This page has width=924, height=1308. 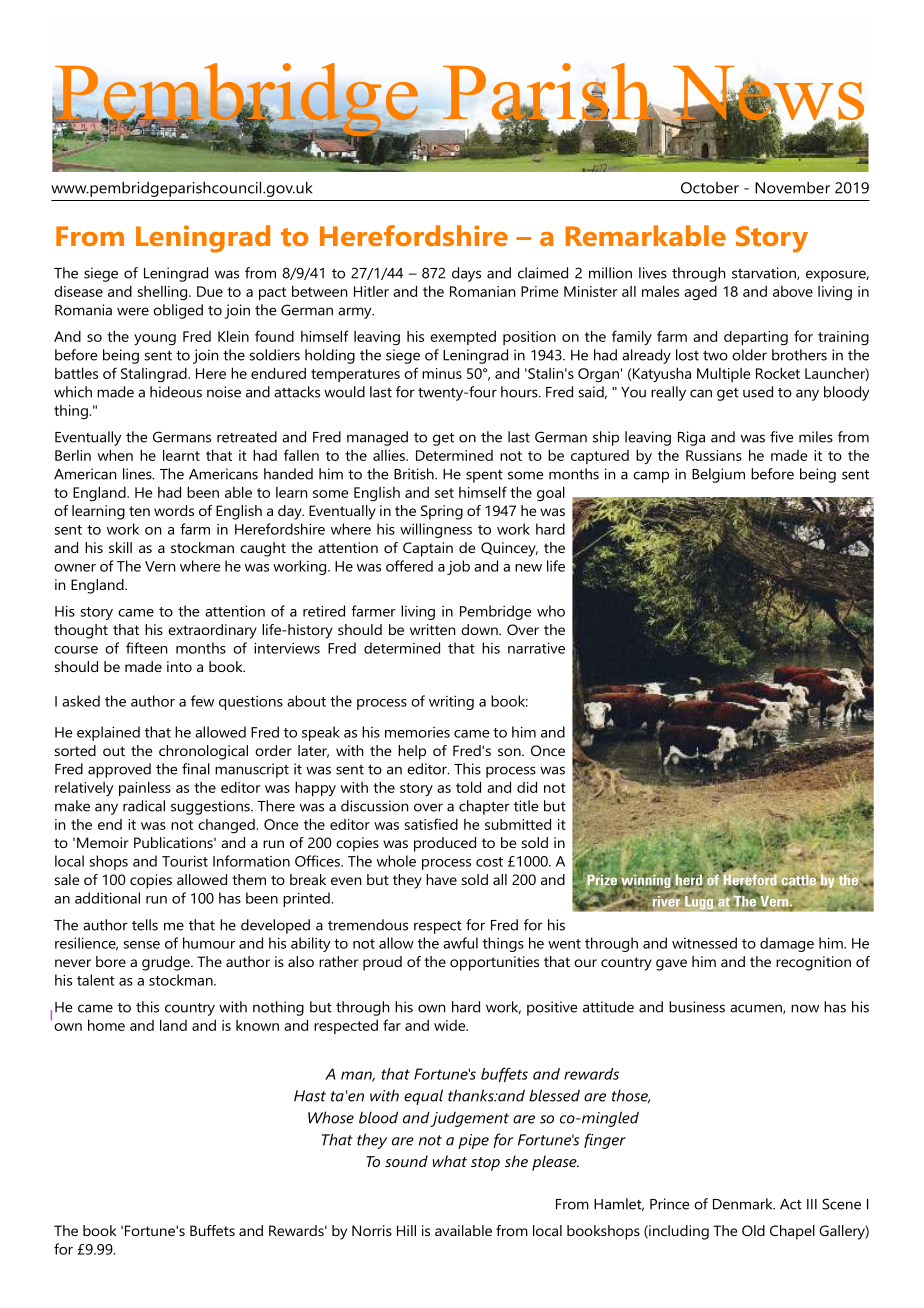 What do you see at coordinates (710, 188) in the page?
I see `October` at bounding box center [710, 188].
